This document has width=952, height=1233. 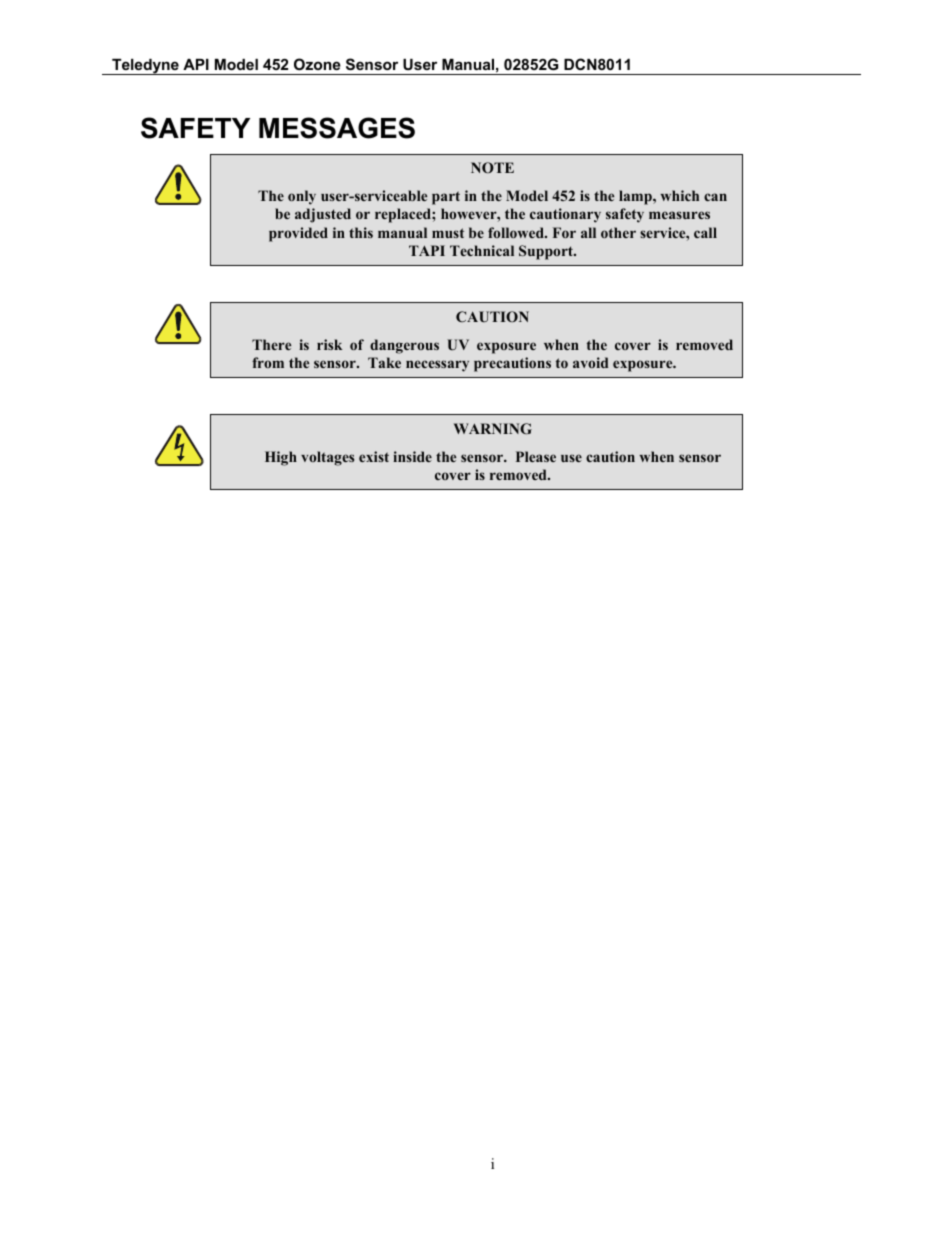 What do you see at coordinates (145, 67) in the document?
I see `Teledyne` at bounding box center [145, 67].
